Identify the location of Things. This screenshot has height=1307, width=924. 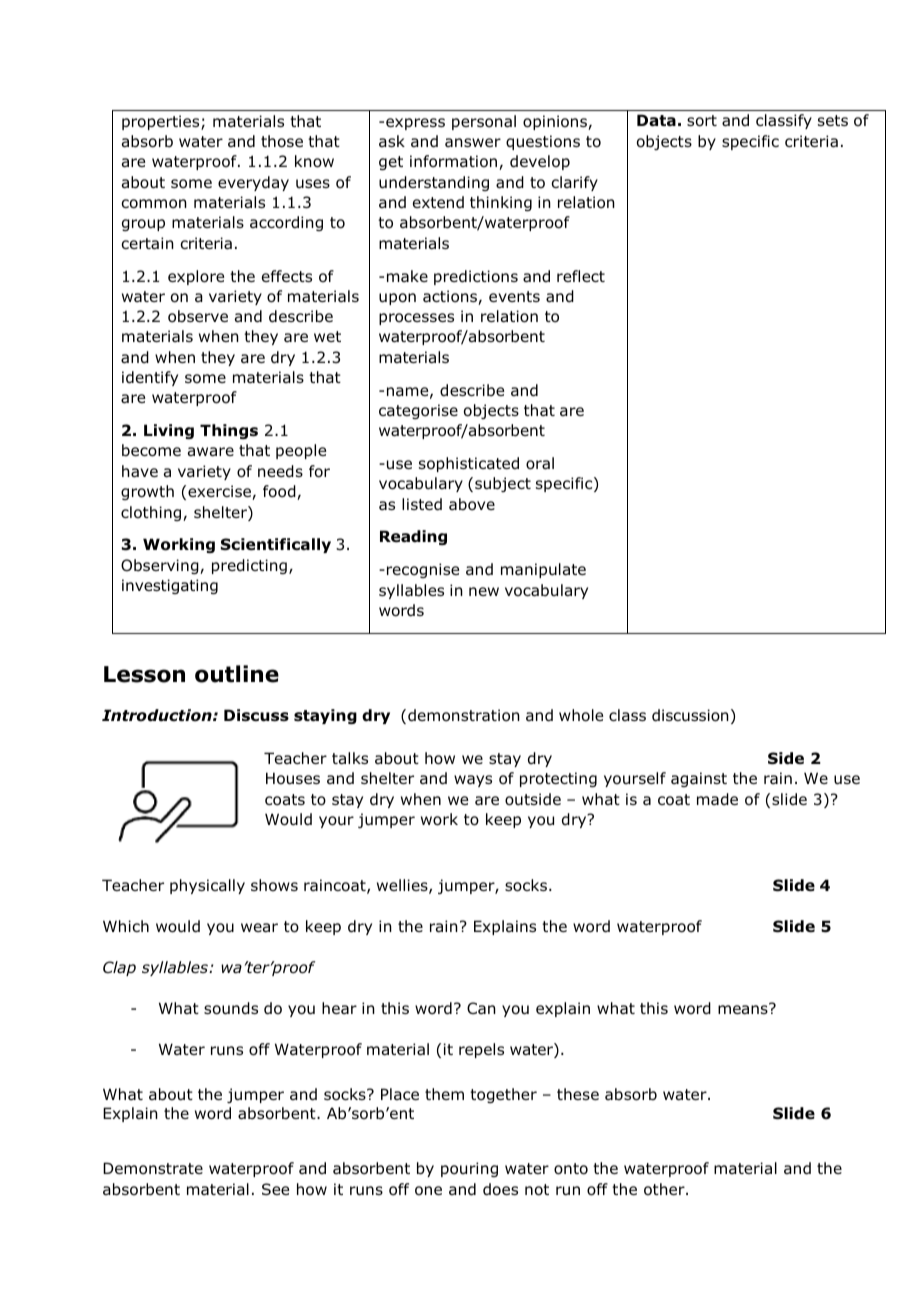
(229, 431).
